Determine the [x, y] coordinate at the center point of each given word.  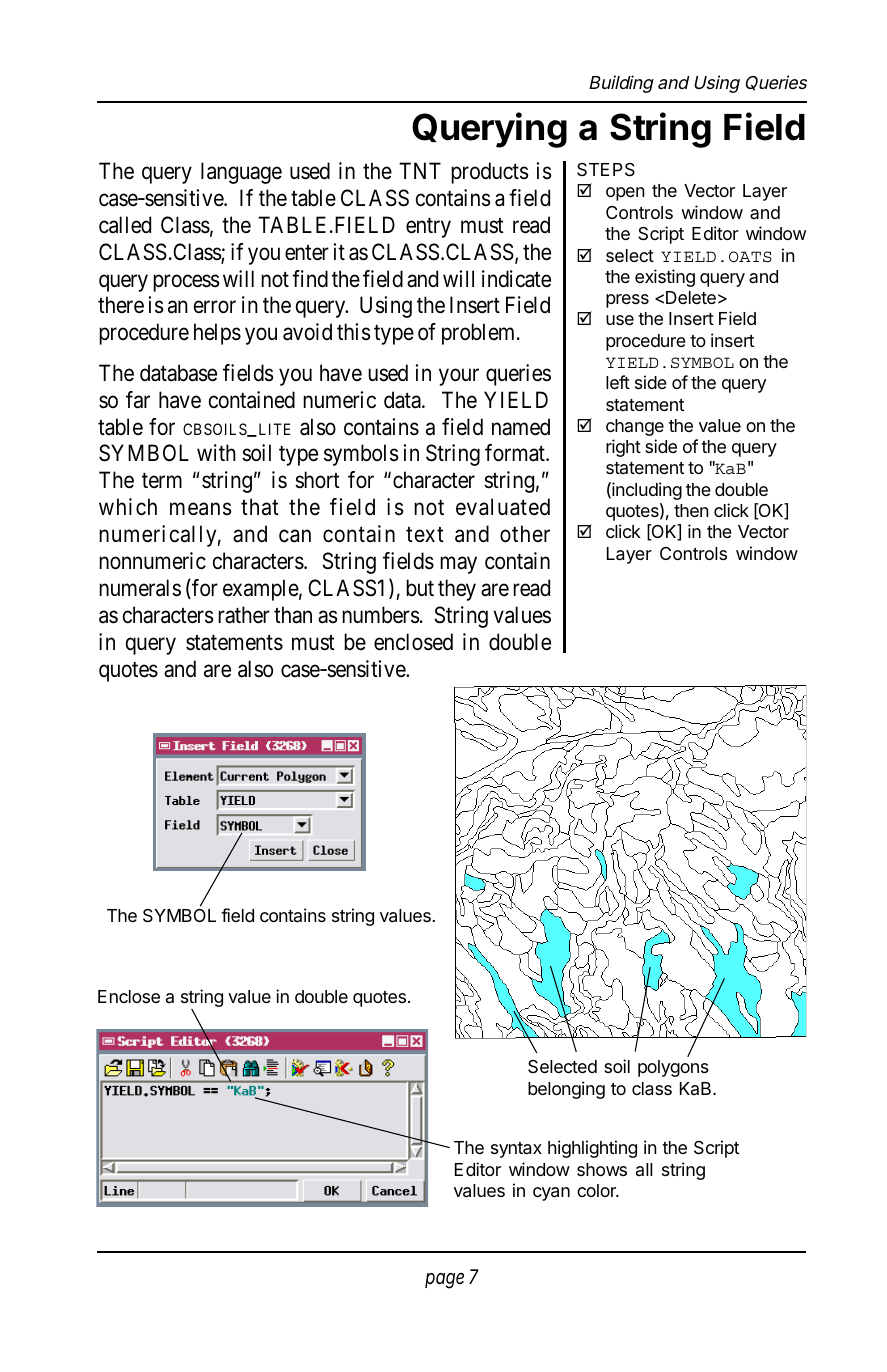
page [444, 1281]
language [241, 173]
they [457, 590]
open [625, 194]
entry [428, 228]
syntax [516, 1150]
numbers [381, 615]
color [597, 1190]
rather [244, 615]
